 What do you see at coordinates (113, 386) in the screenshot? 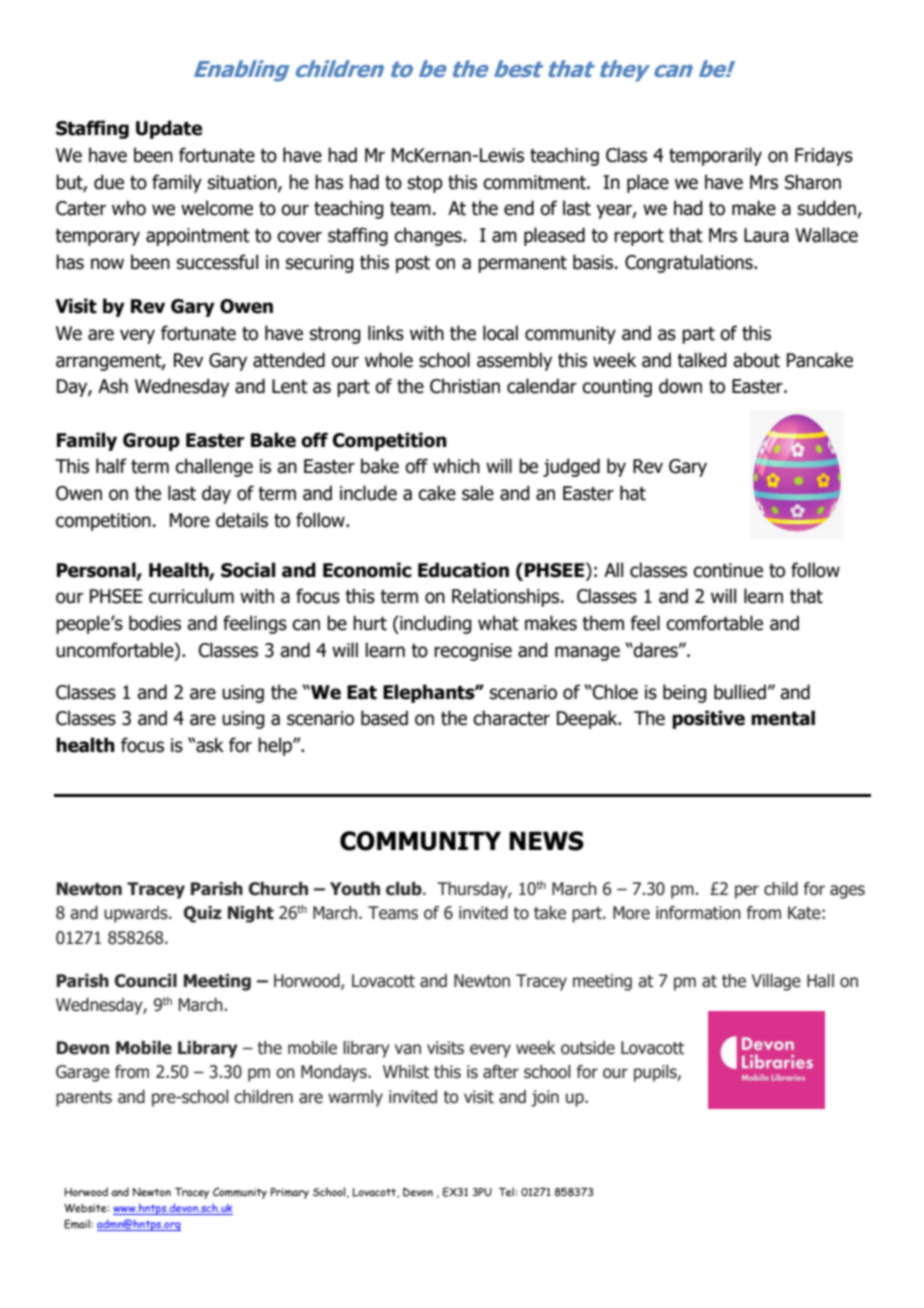
I see `Ash` at bounding box center [113, 386].
